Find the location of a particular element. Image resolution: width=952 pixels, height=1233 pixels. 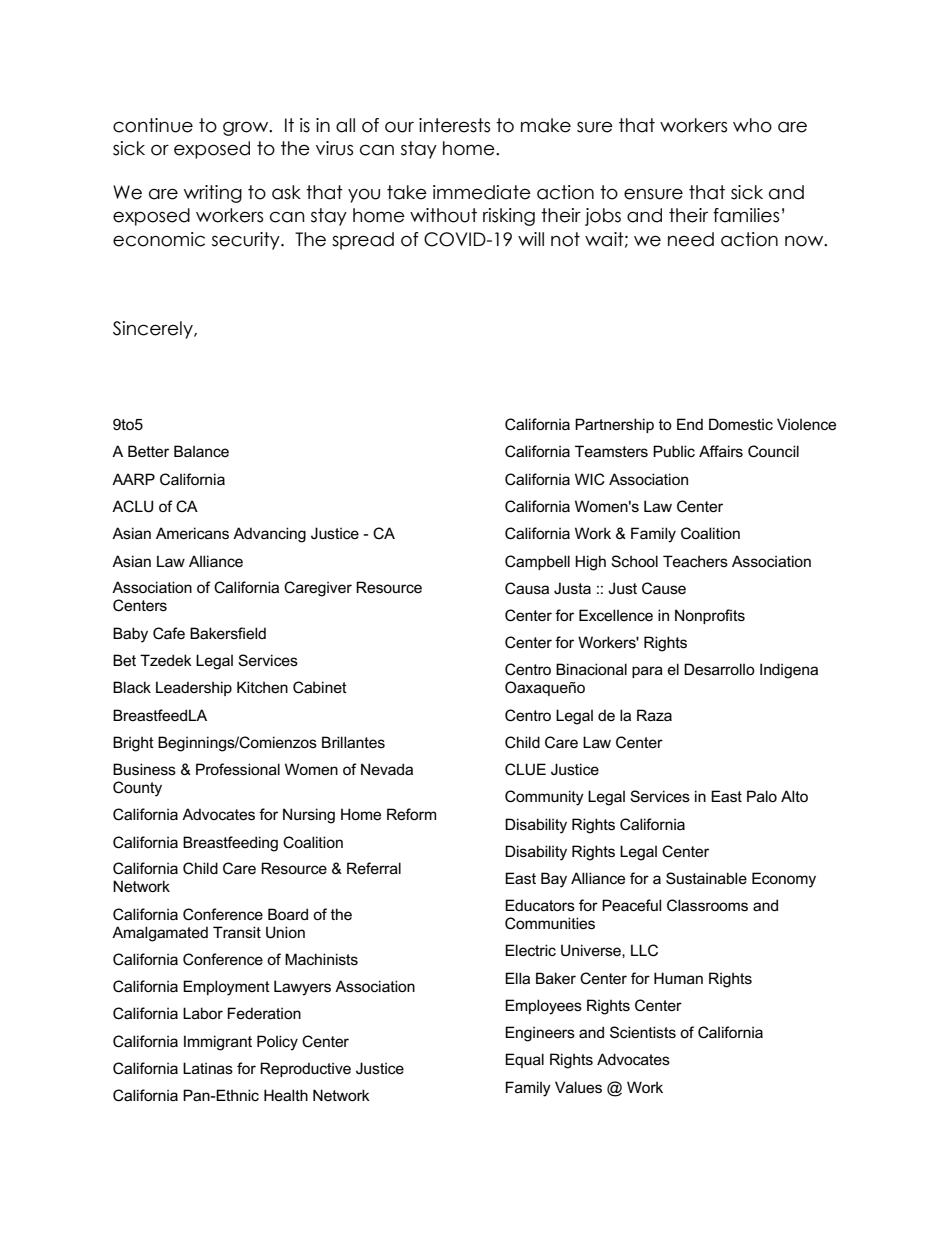

who is located at coordinates (752, 125).
